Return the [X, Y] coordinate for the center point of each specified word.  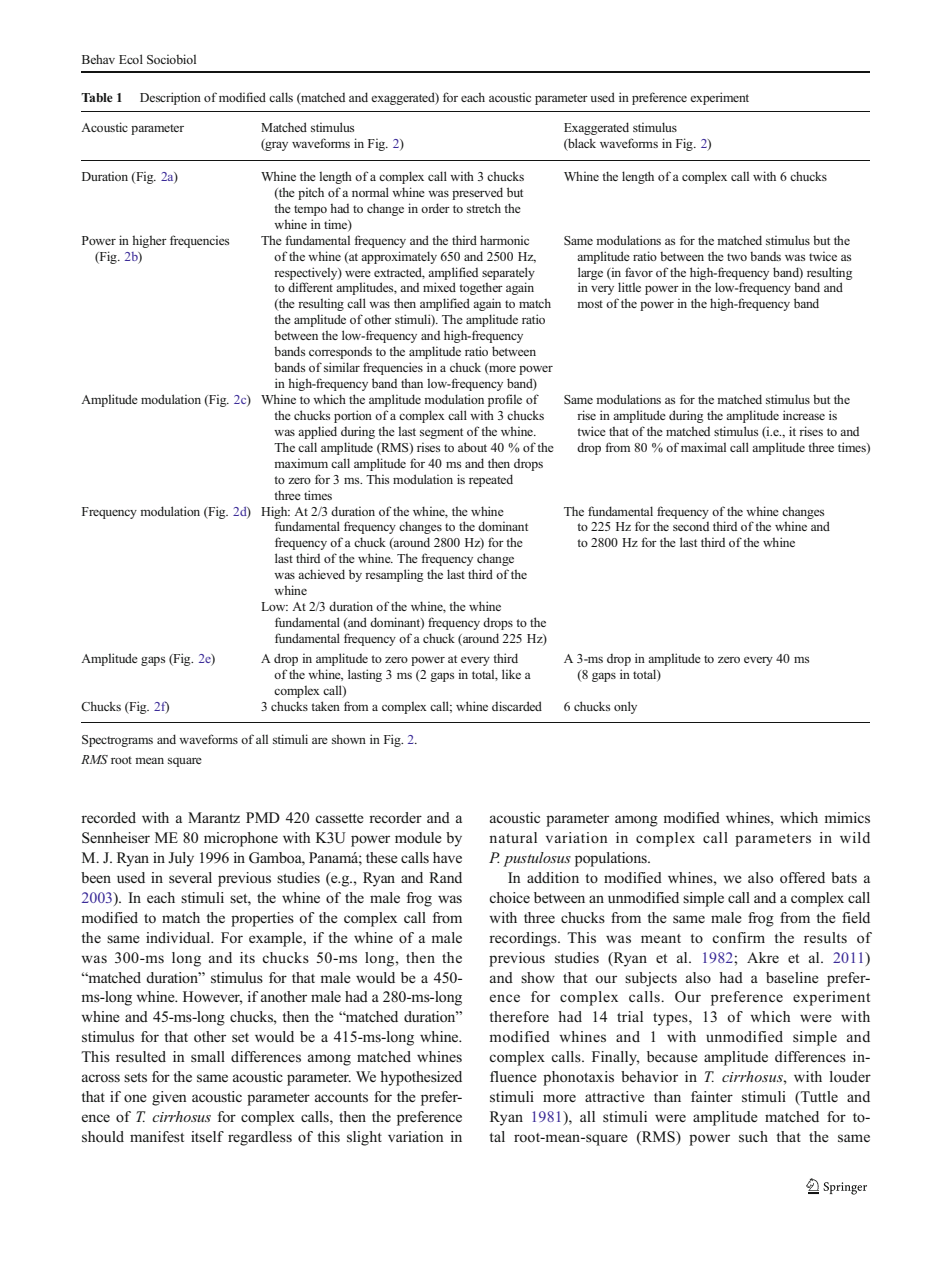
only [625, 707]
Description [170, 98]
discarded [517, 706]
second [691, 526]
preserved [477, 193]
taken [325, 706]
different [310, 287]
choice [509, 897]
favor [639, 272]
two [737, 257]
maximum [301, 463]
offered [802, 878]
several [190, 877]
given [169, 1098]
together [481, 288]
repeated [491, 480]
